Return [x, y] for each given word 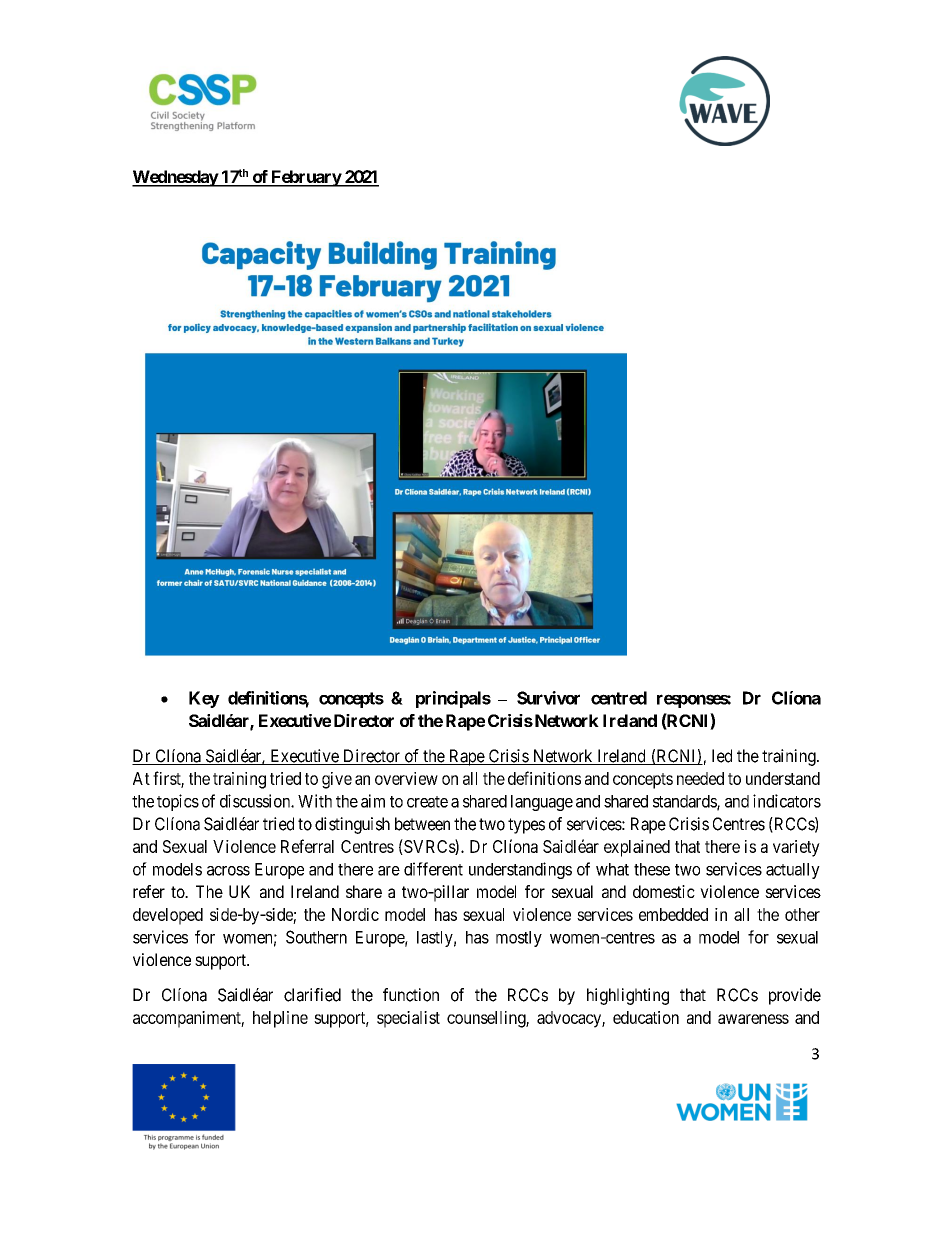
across [228, 871]
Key [204, 699]
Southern [316, 937]
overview [406, 778]
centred [619, 698]
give [337, 780]
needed [700, 778]
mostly [519, 939]
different [433, 869]
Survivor [548, 698]
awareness [753, 1019]
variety [796, 848]
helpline [280, 1019]
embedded [673, 914]
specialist [408, 1019]
